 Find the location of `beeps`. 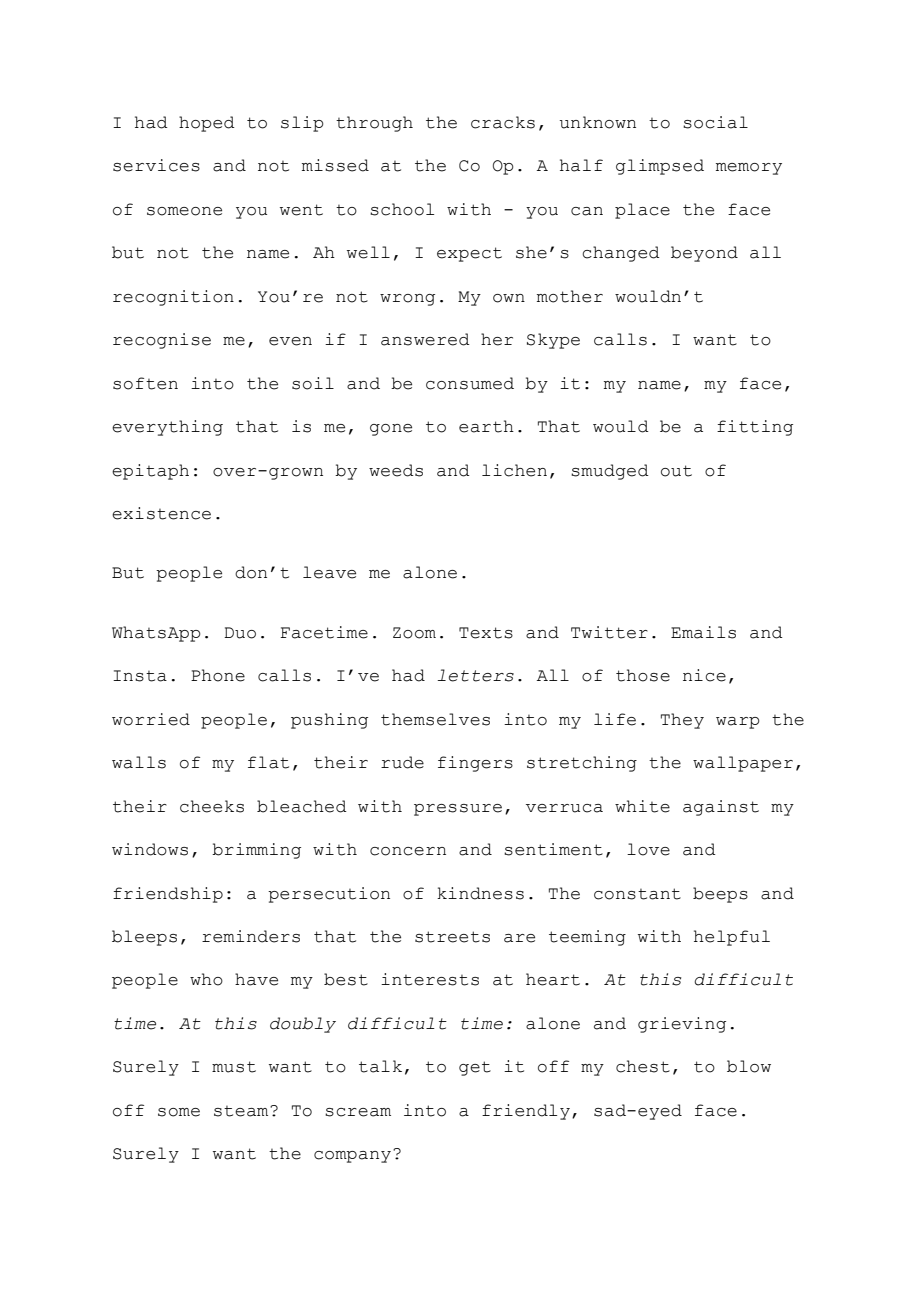

beeps is located at coordinates (720, 895).
